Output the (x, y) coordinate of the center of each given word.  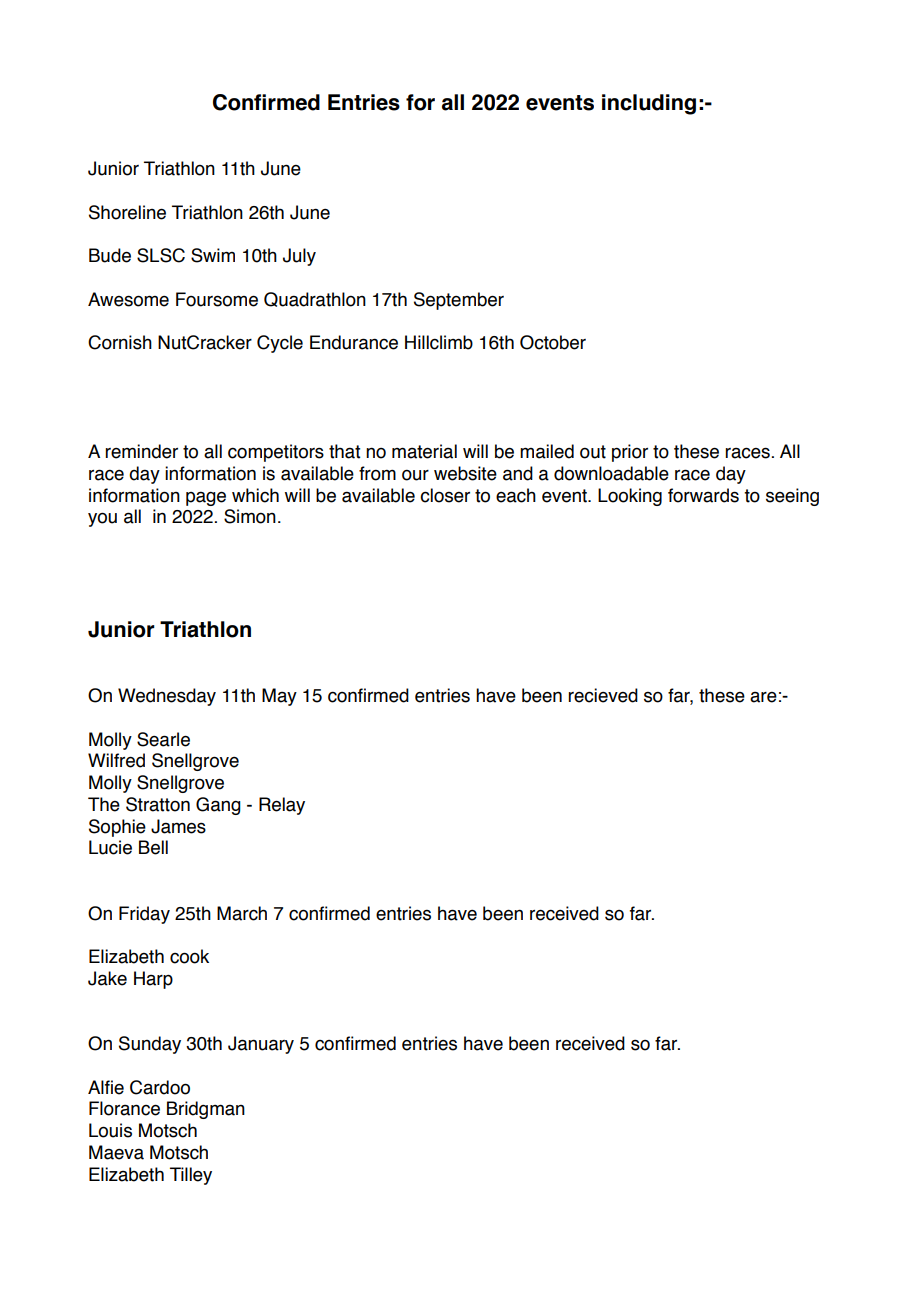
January (261, 1045)
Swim (213, 255)
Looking (630, 497)
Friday (144, 915)
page (206, 498)
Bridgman (206, 1110)
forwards (703, 495)
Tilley (191, 1176)
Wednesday (167, 697)
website (465, 473)
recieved (603, 695)
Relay (282, 806)
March (242, 913)
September (459, 301)
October (553, 342)
